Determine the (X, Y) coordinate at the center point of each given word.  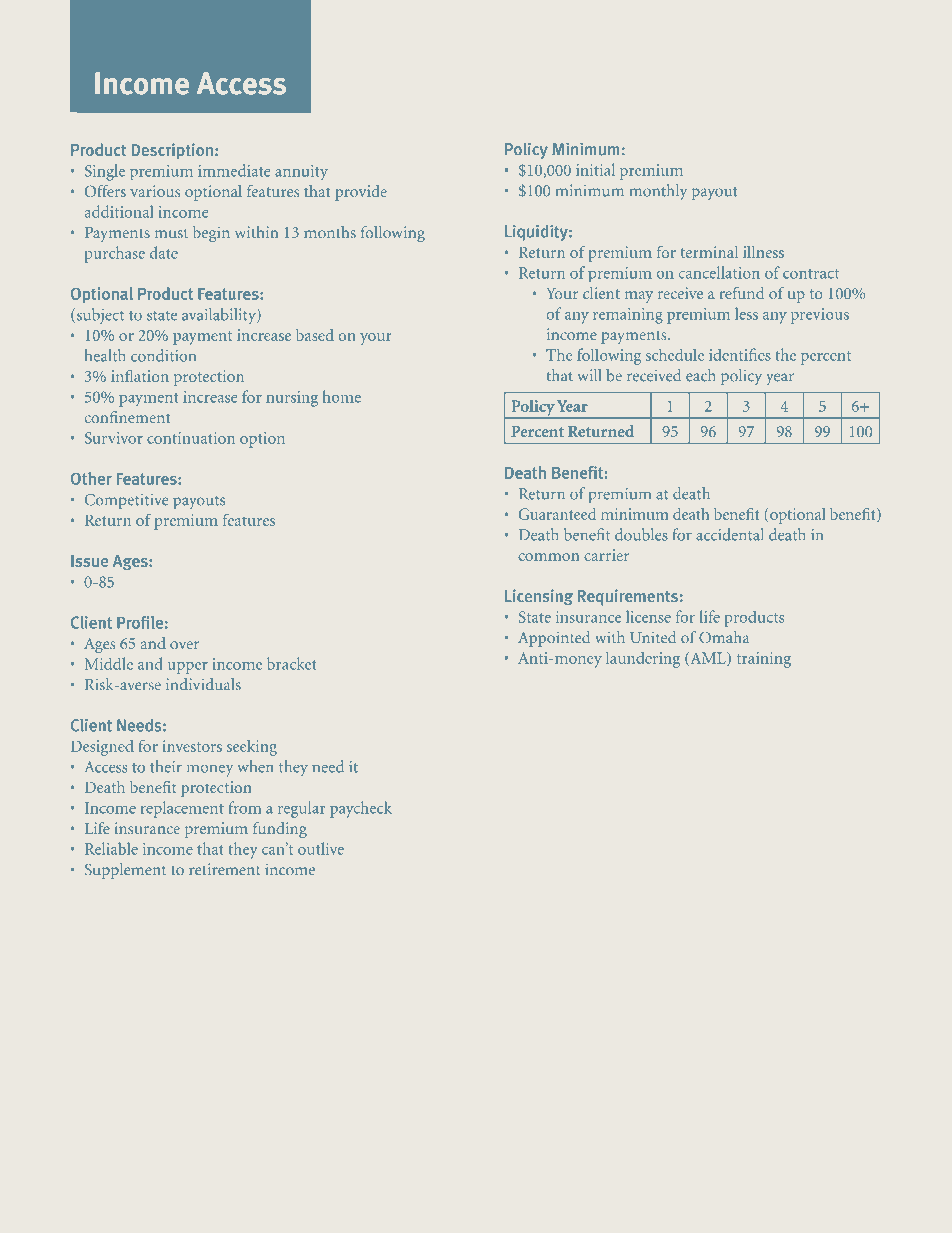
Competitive (126, 501)
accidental (729, 534)
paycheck (361, 809)
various (155, 191)
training (764, 660)
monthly (658, 192)
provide (361, 193)
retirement (224, 869)
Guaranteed (557, 514)
